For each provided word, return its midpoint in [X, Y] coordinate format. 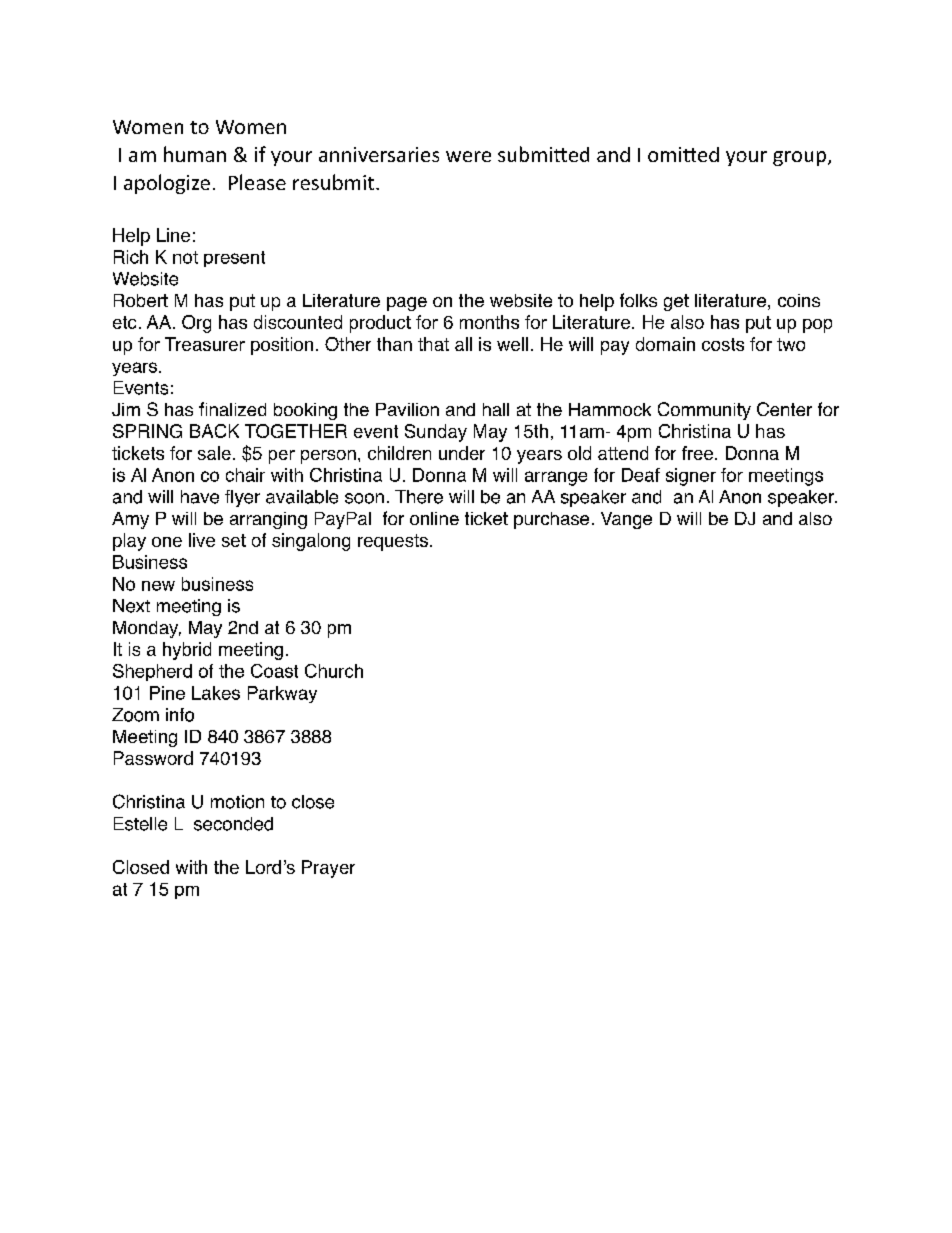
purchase [551, 520]
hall [496, 409]
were [468, 156]
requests [393, 542]
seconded [233, 824]
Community [704, 411]
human [195, 154]
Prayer [328, 869]
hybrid [187, 651]
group [799, 158]
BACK [214, 431]
